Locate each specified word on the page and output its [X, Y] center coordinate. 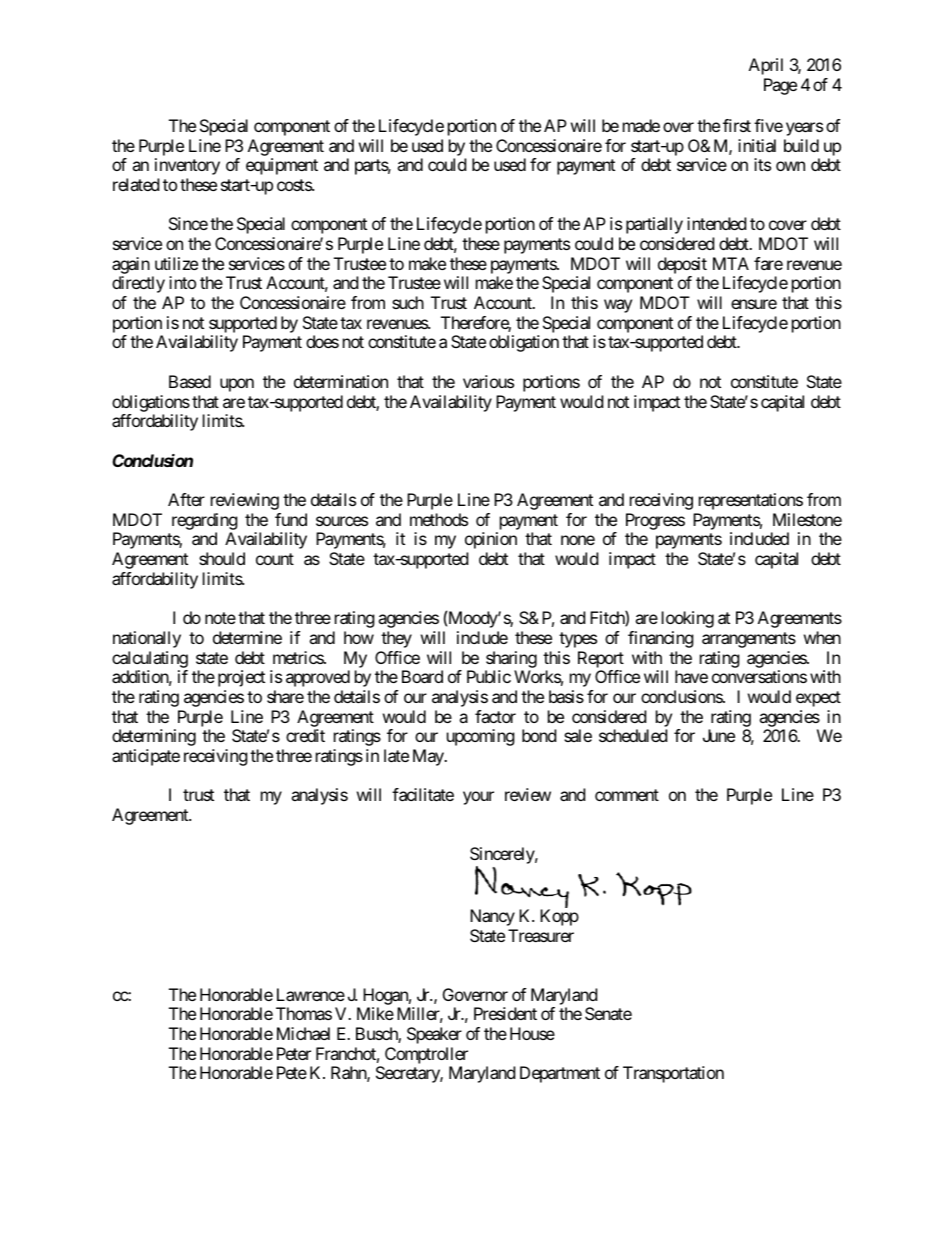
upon [237, 385]
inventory [187, 166]
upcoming [481, 737]
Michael [303, 1033]
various [488, 381]
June [719, 735]
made [641, 125]
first [737, 125]
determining [154, 737]
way [618, 306]
